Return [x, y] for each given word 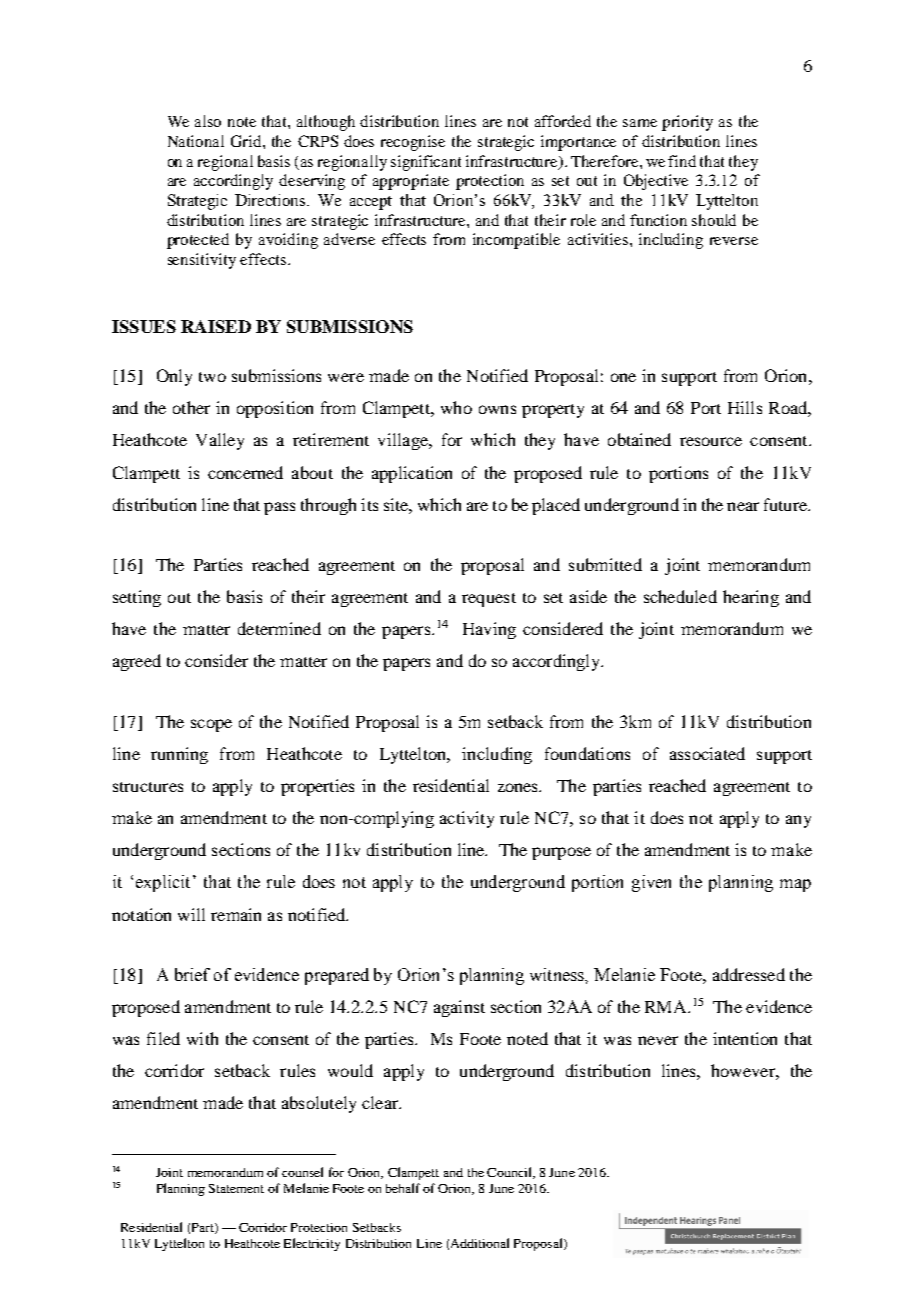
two [212, 377]
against [459, 1008]
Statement [236, 1188]
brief [192, 974]
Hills [745, 407]
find [682, 161]
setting [137, 598]
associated [707, 753]
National [196, 141]
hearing [751, 598]
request [489, 600]
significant [426, 163]
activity [467, 819]
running [179, 755]
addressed [749, 974]
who [456, 407]
